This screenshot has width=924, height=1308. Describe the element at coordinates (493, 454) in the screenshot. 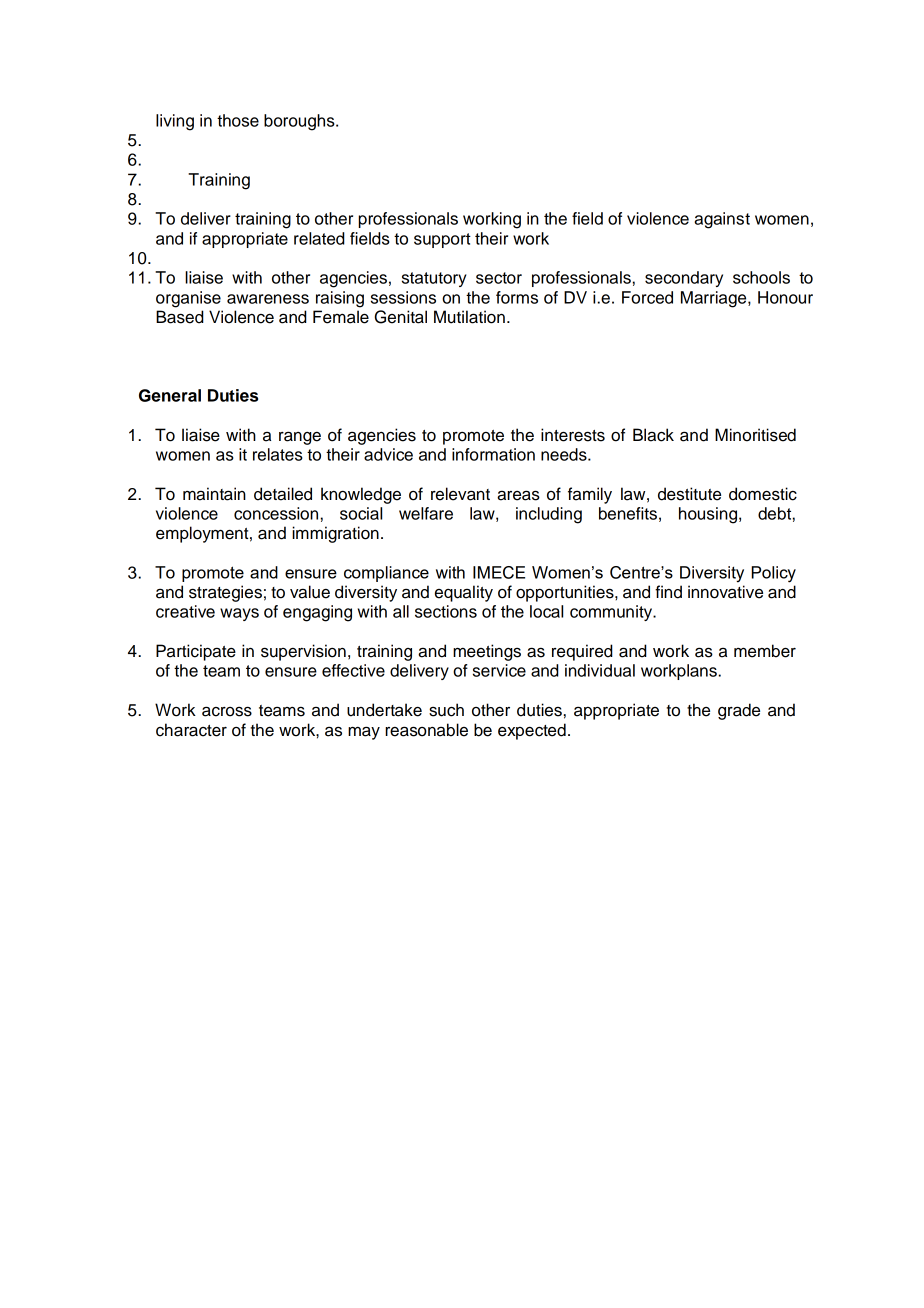

I see `information` at that location.
